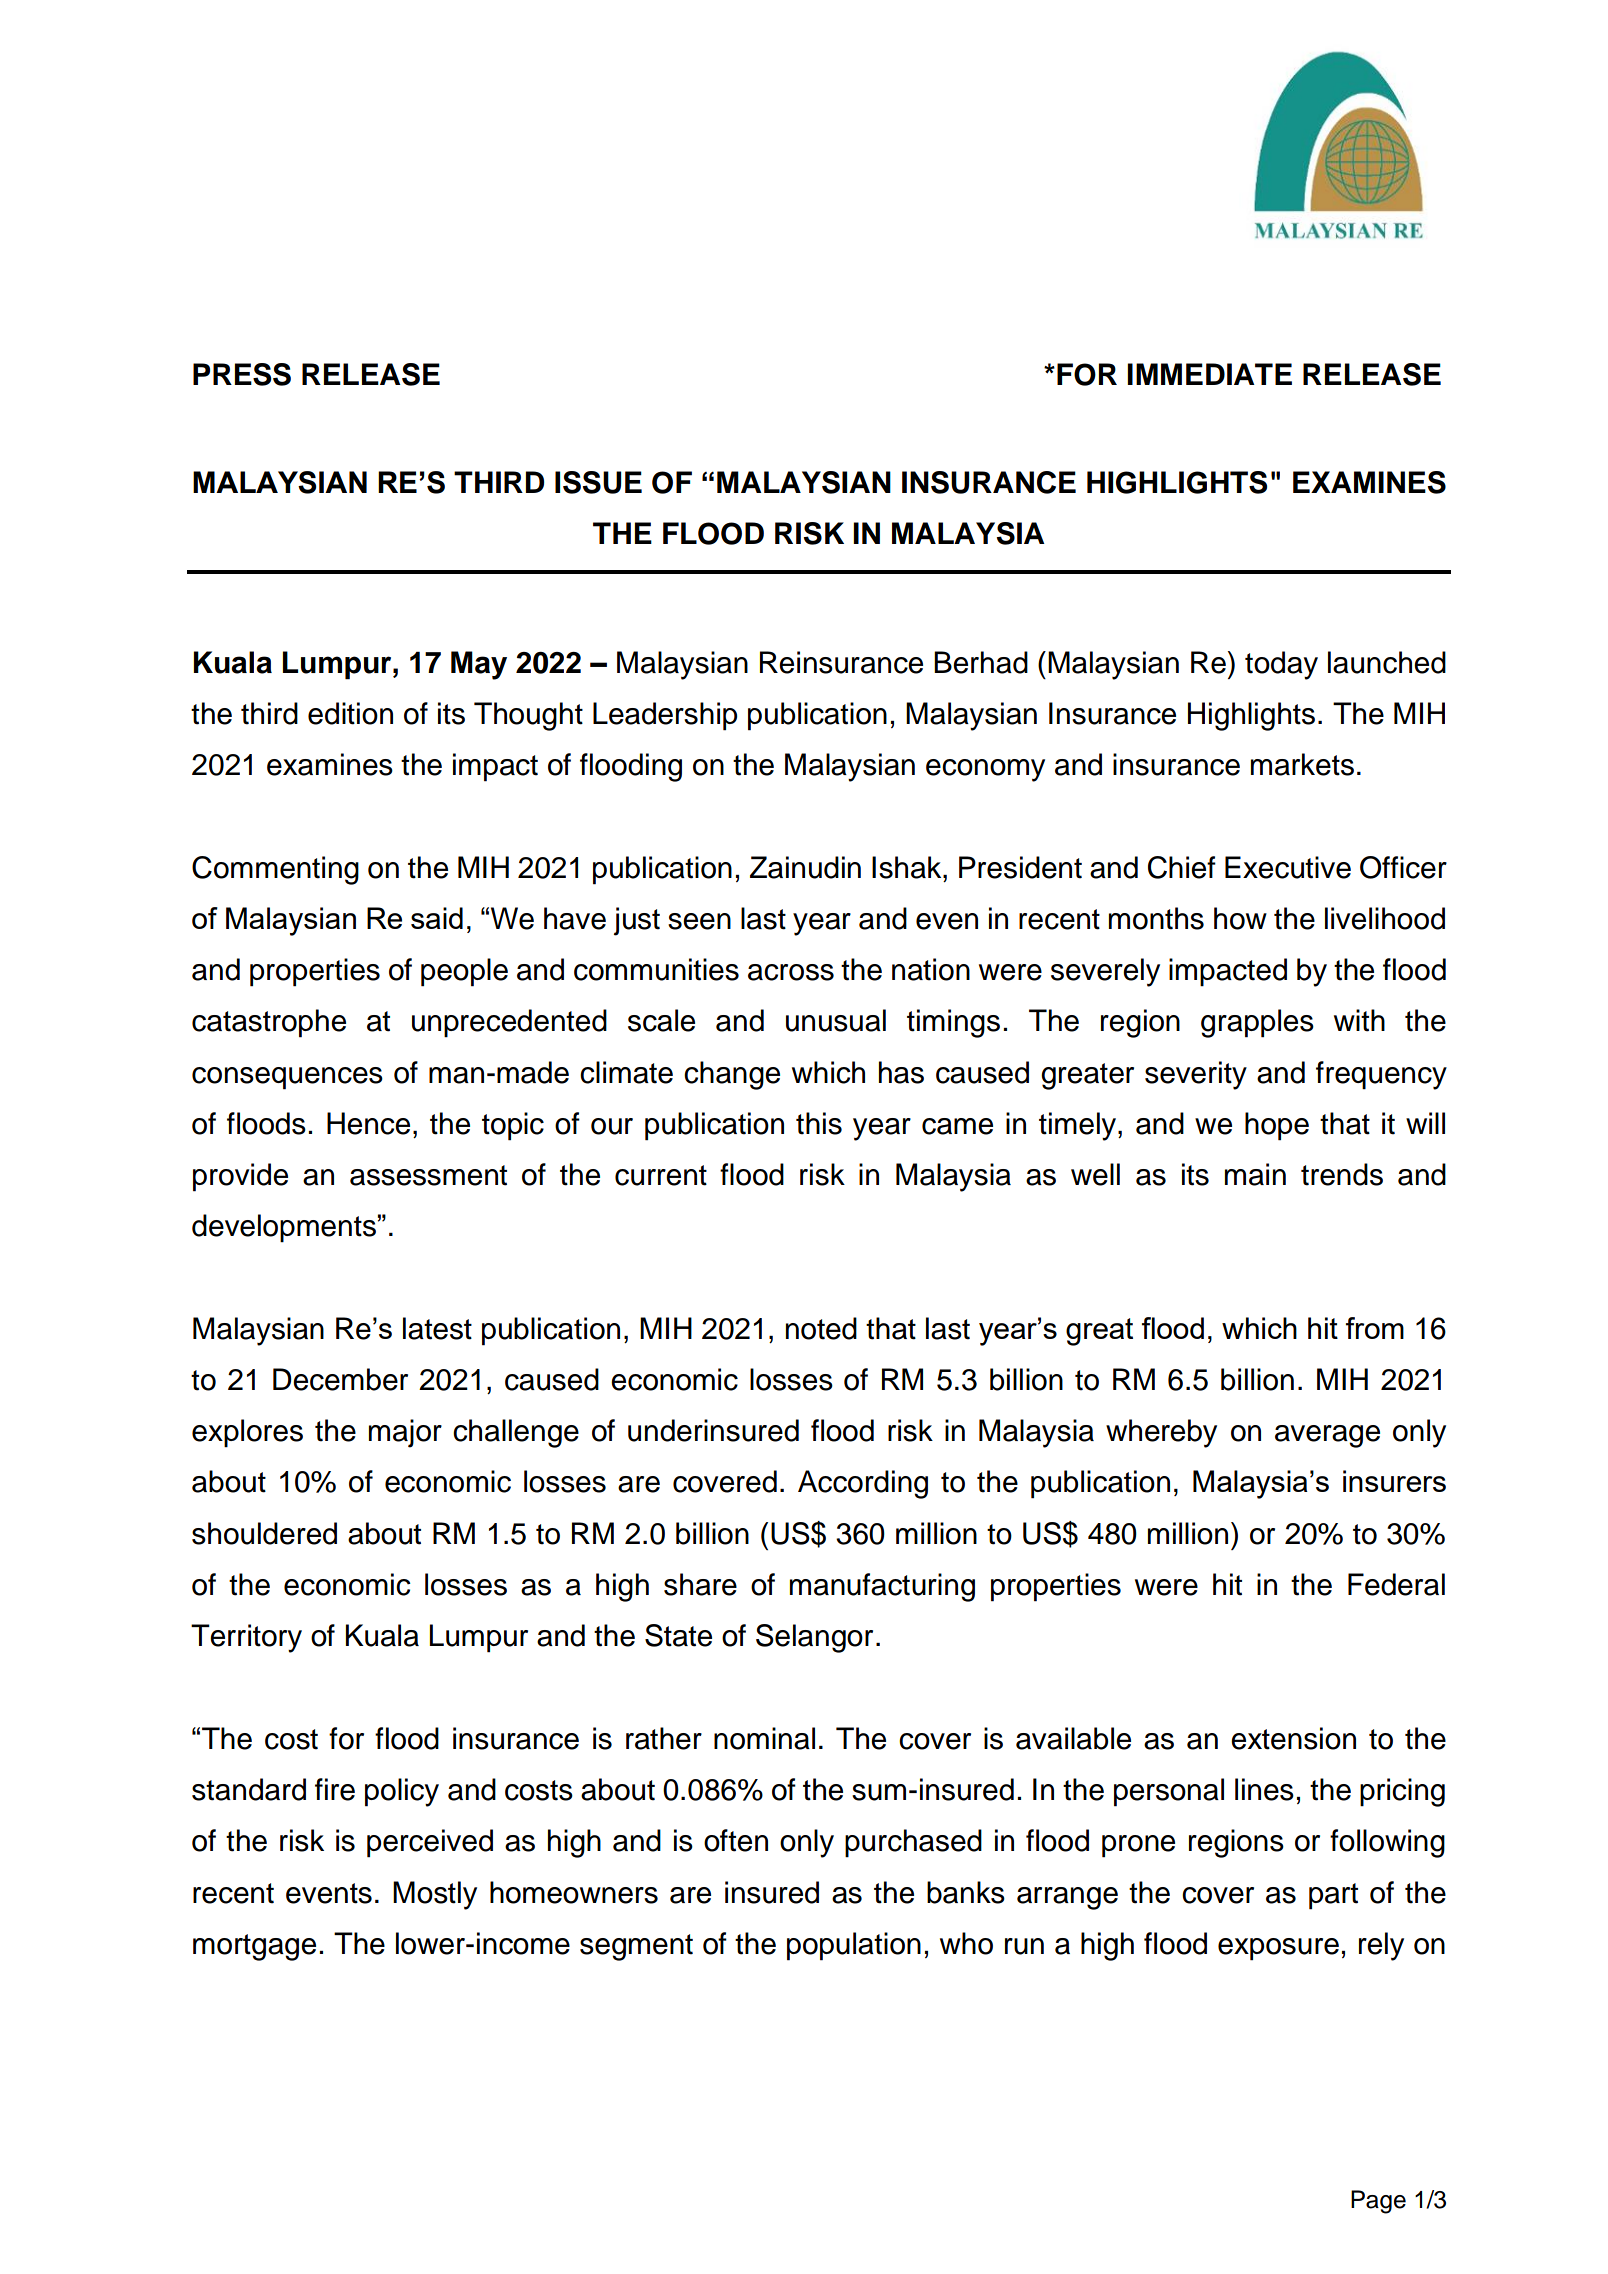 The width and height of the screenshot is (1608, 2274). Describe the element at coordinates (854, 1946) in the screenshot. I see `population` at that location.
